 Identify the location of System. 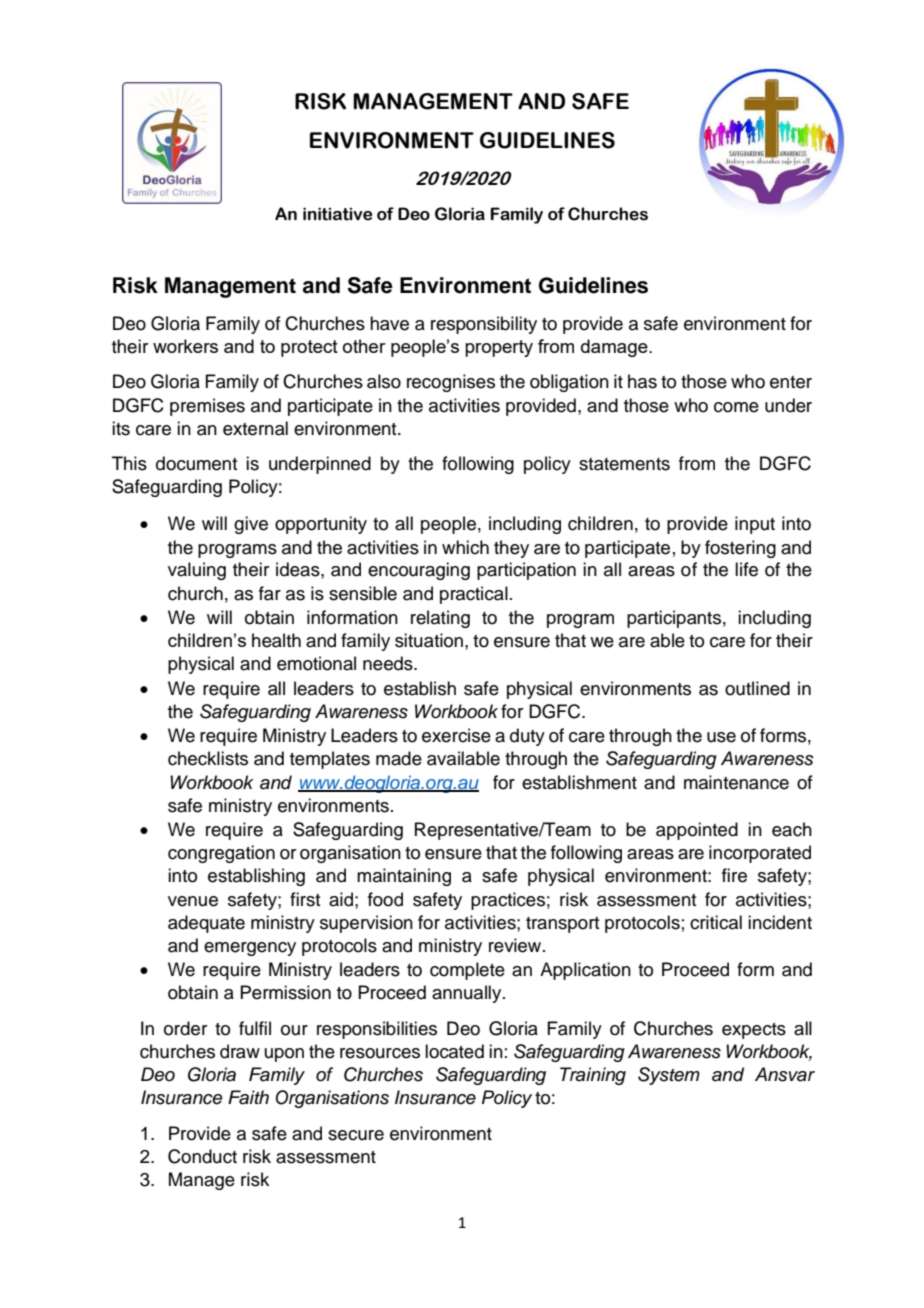
(669, 1076).
